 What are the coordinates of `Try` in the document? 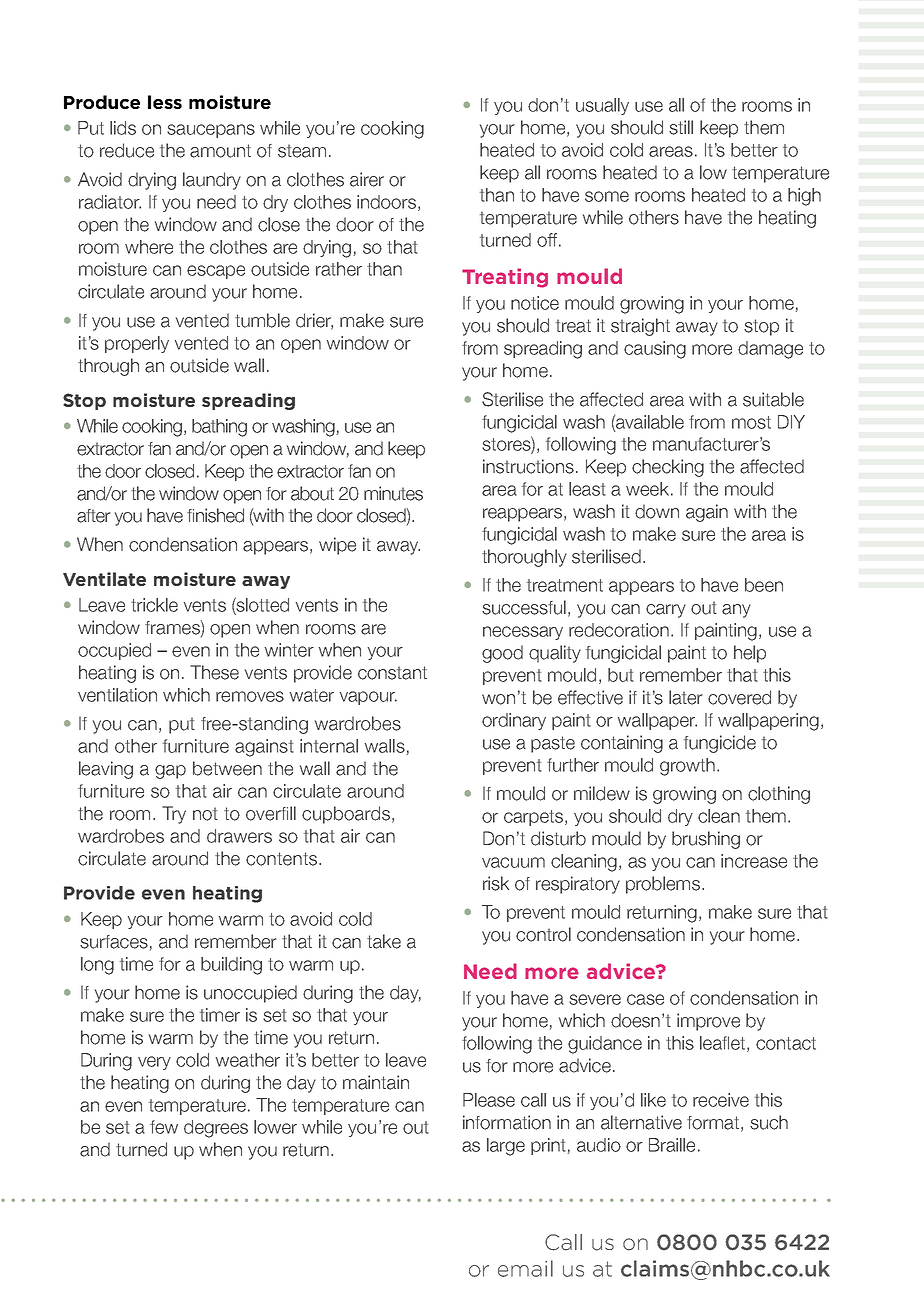 It's located at (174, 815).
